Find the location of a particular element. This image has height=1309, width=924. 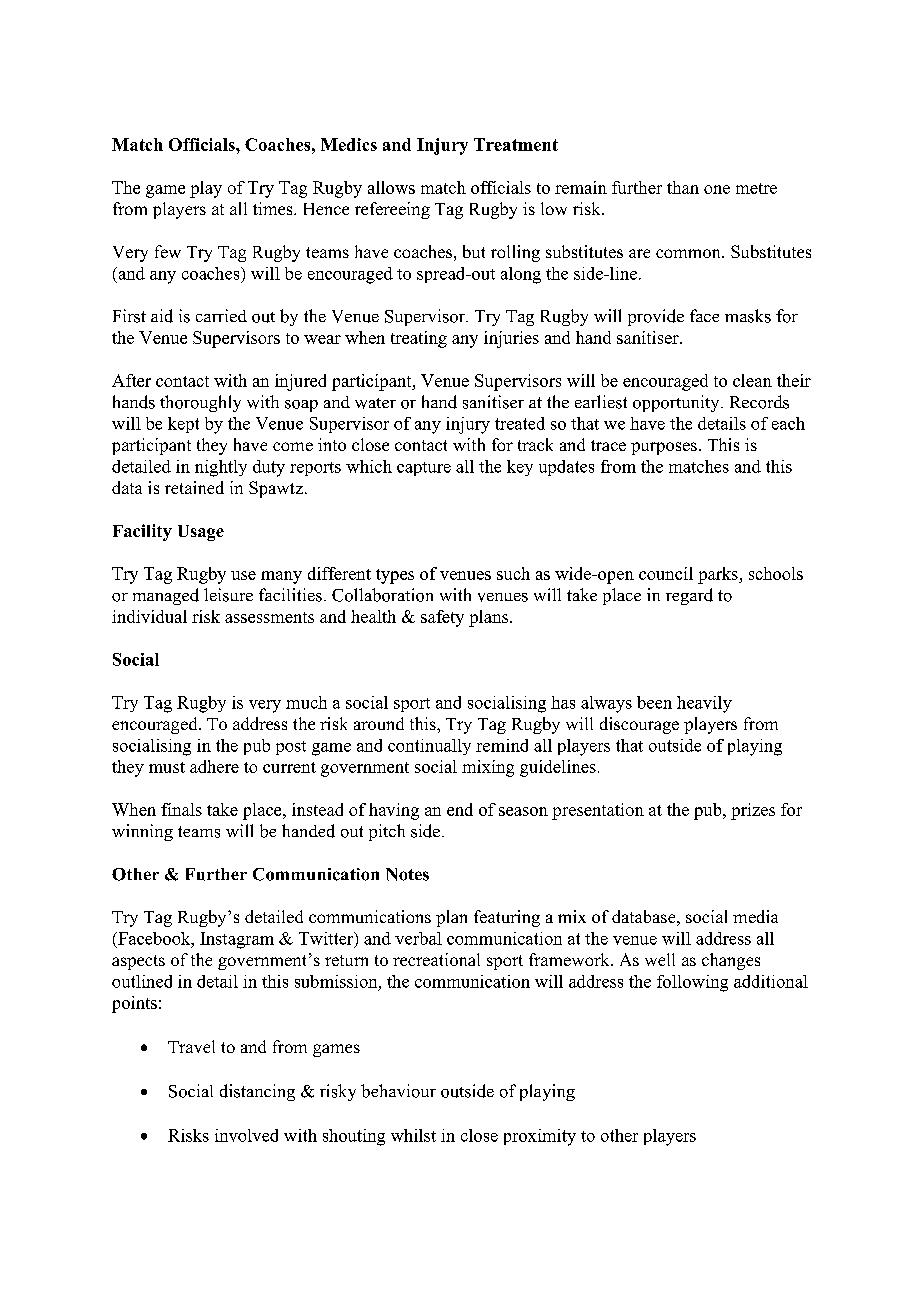

whilst is located at coordinates (413, 1135).
